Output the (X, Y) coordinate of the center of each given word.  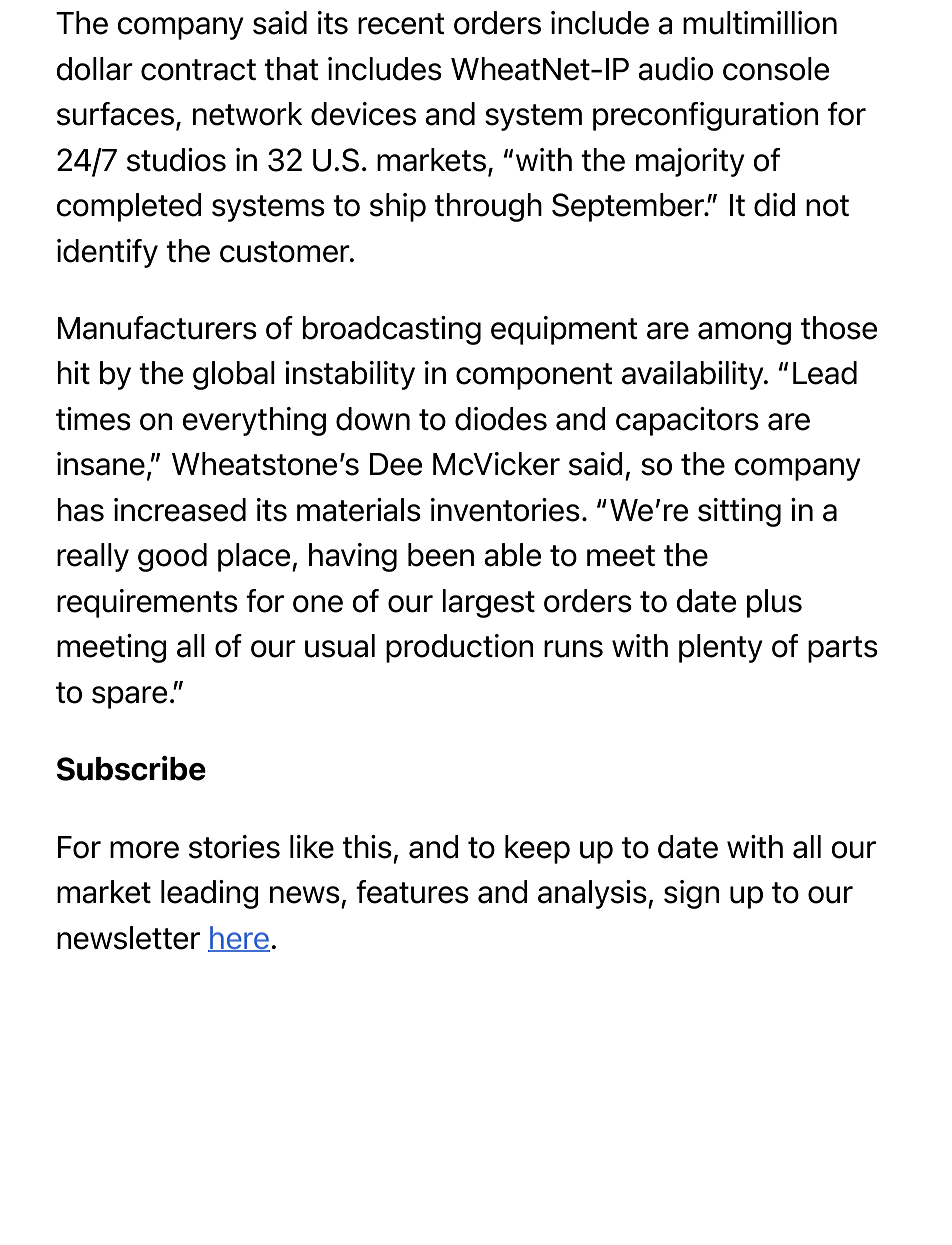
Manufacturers (157, 328)
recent (401, 24)
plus (774, 603)
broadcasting (391, 330)
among (744, 333)
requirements (147, 603)
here (239, 939)
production (460, 648)
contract (198, 70)
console (776, 69)
